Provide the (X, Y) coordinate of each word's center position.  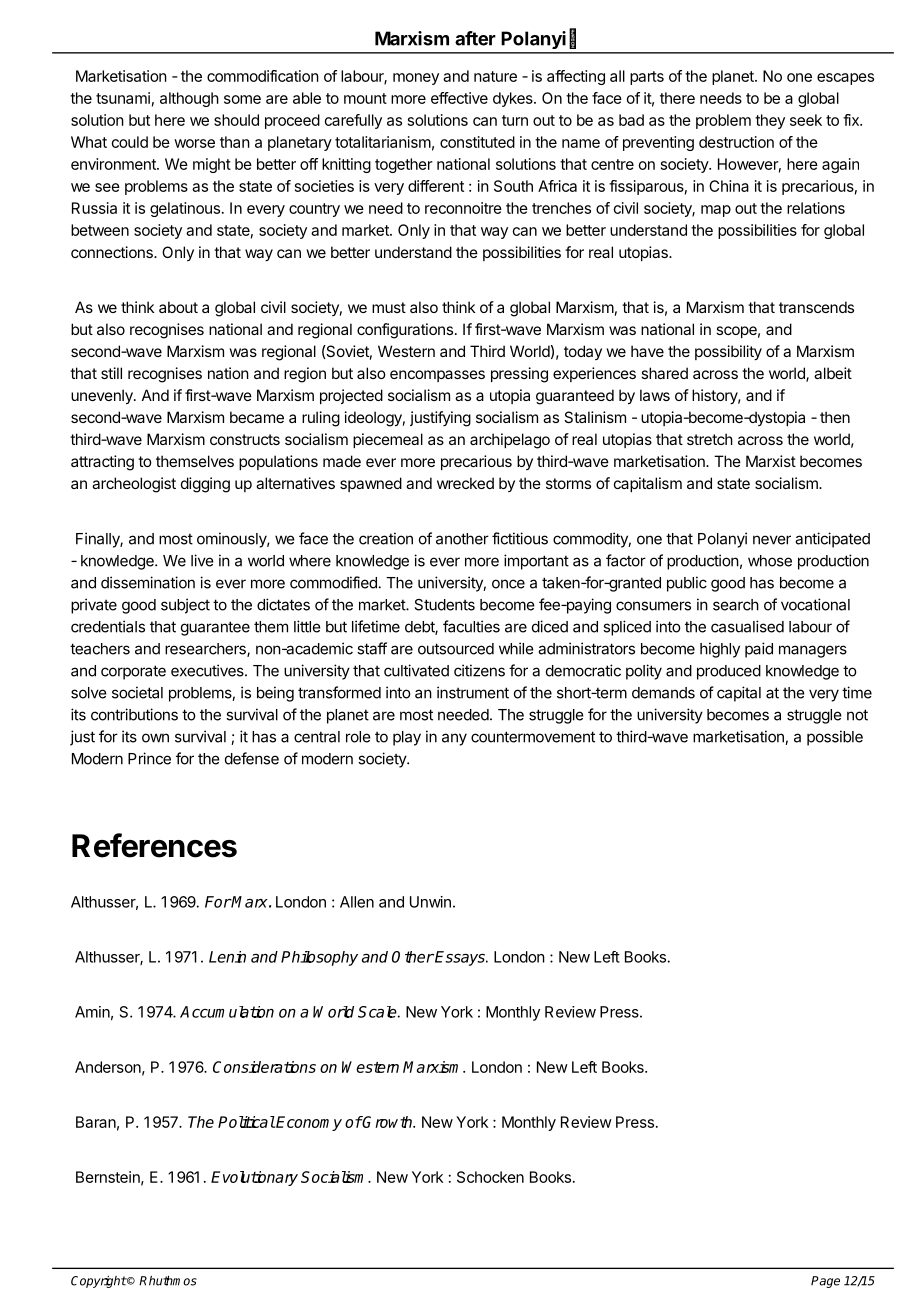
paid (759, 650)
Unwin (430, 902)
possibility (728, 352)
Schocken (490, 1177)
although (189, 99)
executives (208, 670)
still (111, 373)
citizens (479, 670)
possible (835, 738)
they (770, 121)
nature (495, 76)
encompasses (437, 376)
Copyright (99, 1282)
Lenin (227, 957)
